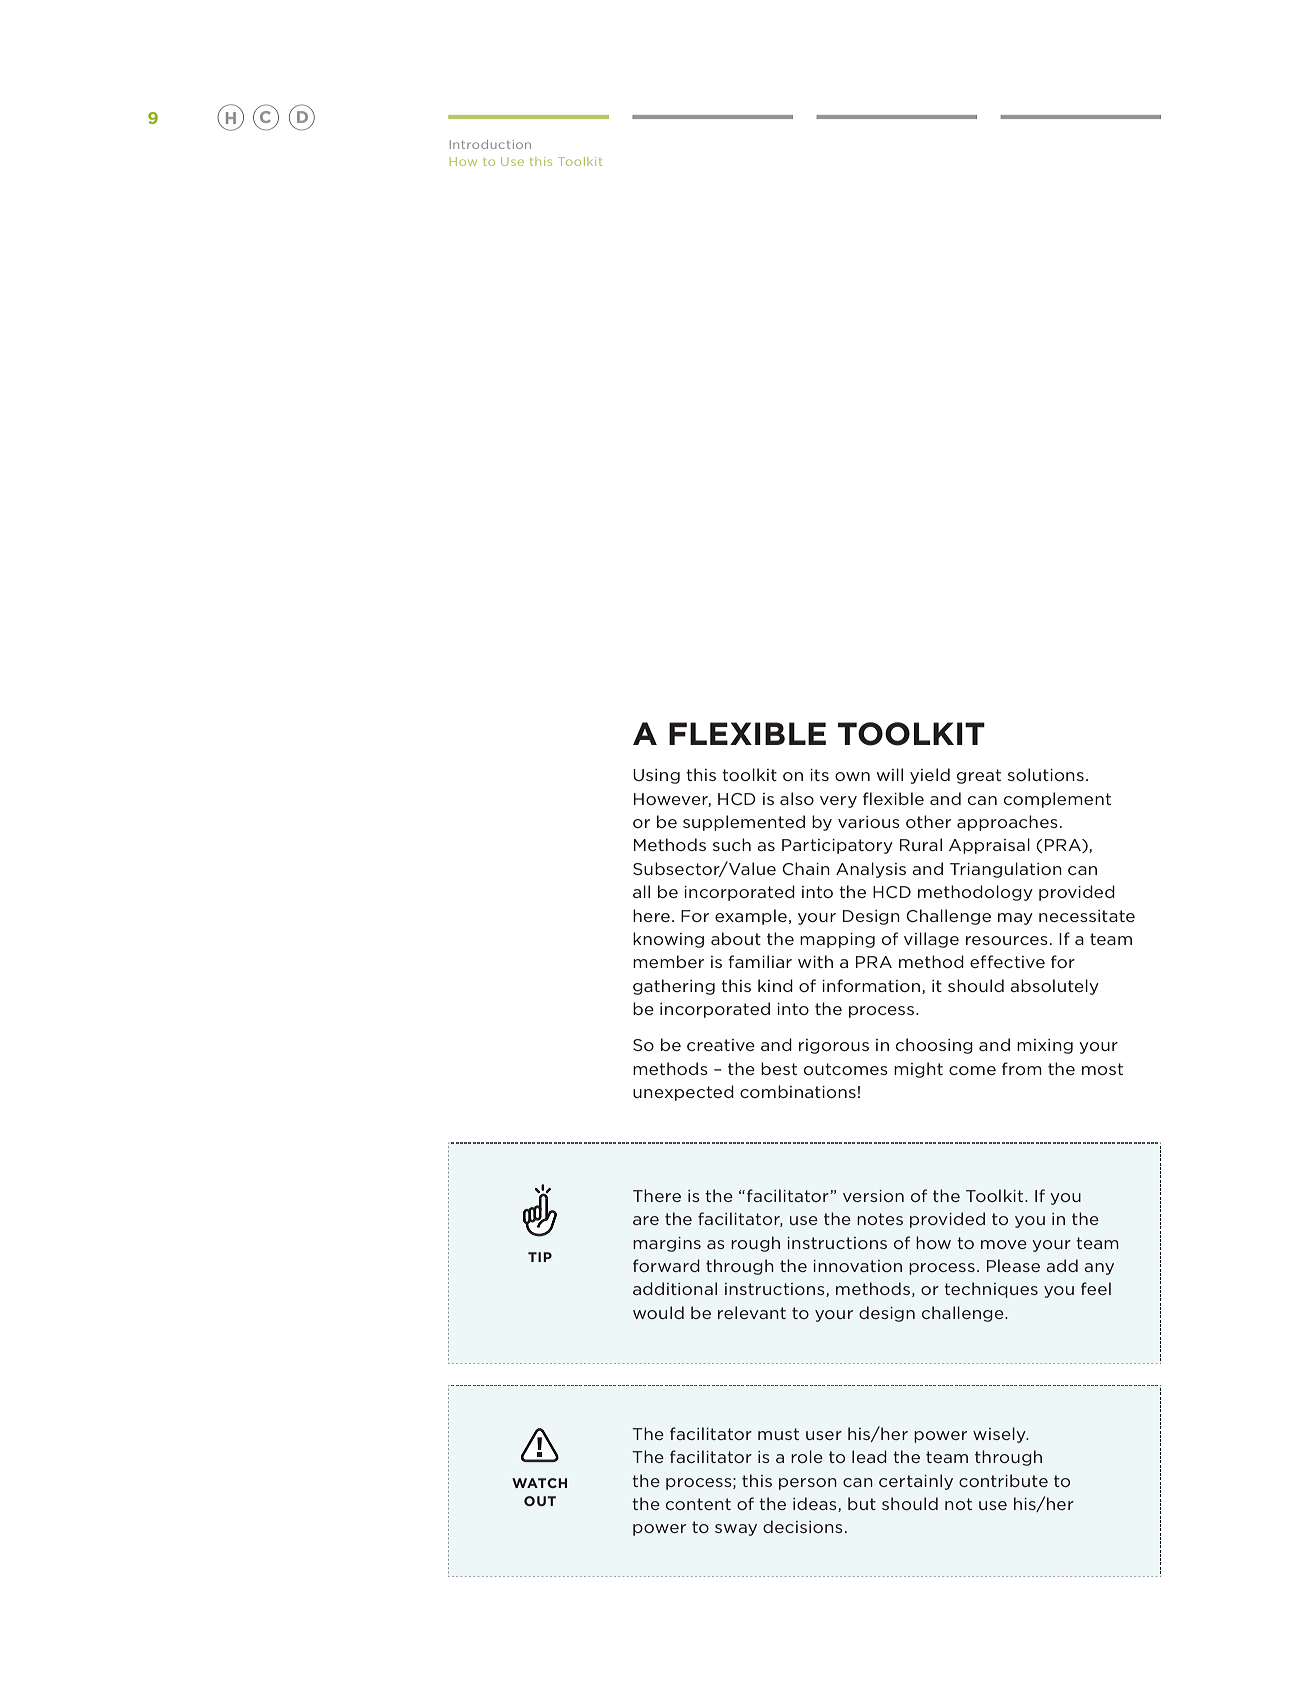  What do you see at coordinates (808, 1484) in the screenshot?
I see `person` at bounding box center [808, 1484].
